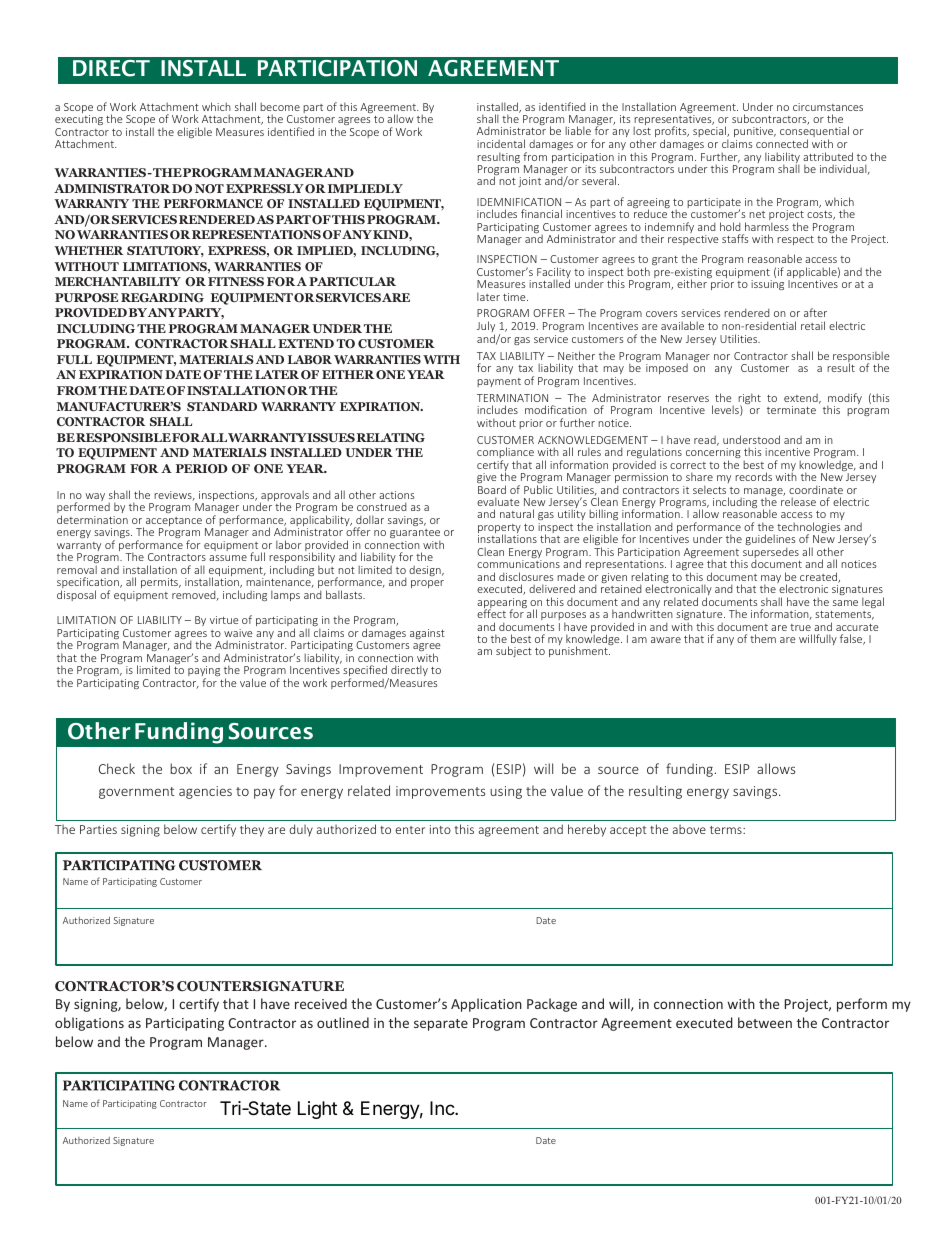 The image size is (952, 1233). Describe the element at coordinates (505, 454) in the screenshot. I see `compliance` at that location.
